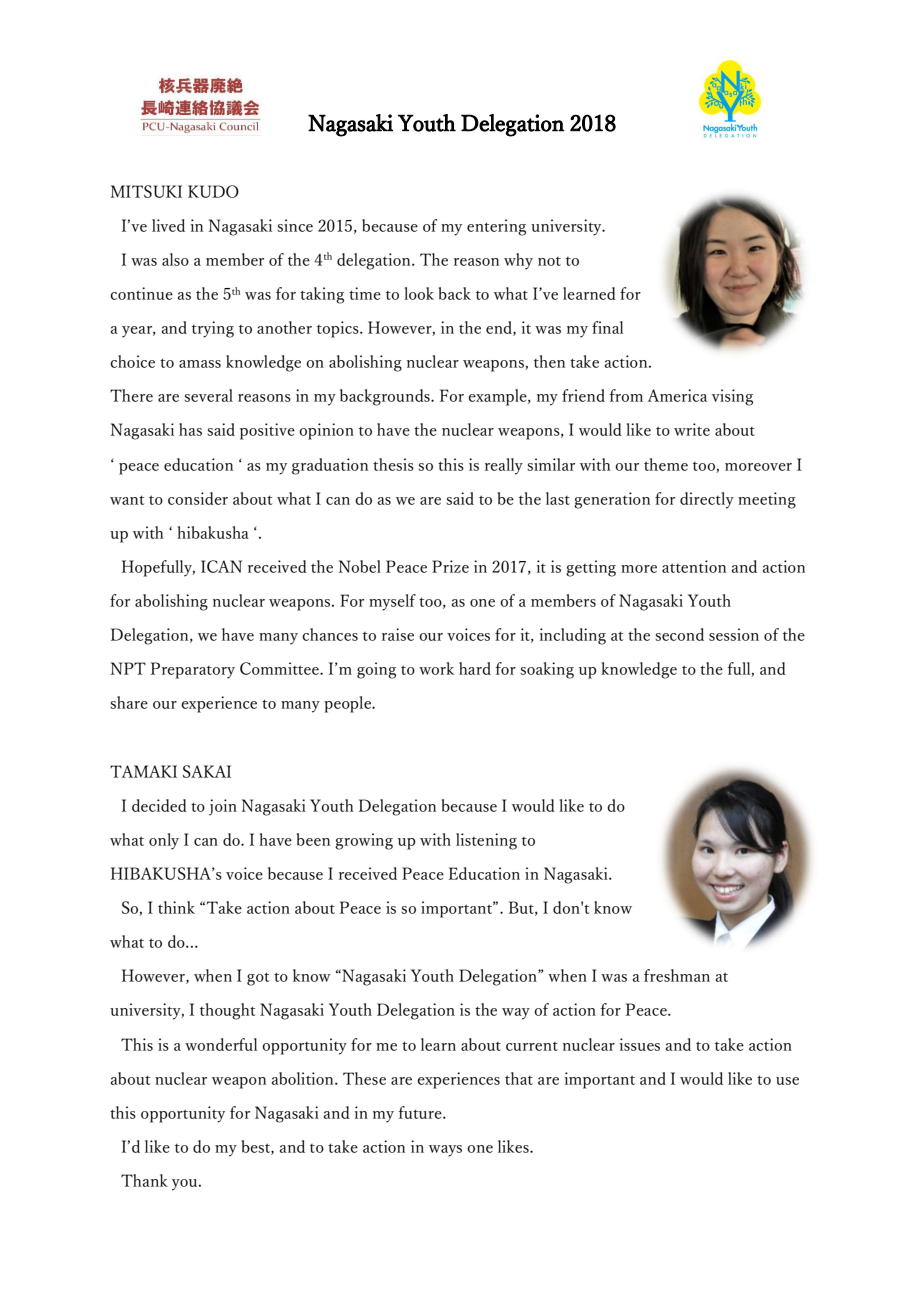  I want to click on only, so click(164, 841).
